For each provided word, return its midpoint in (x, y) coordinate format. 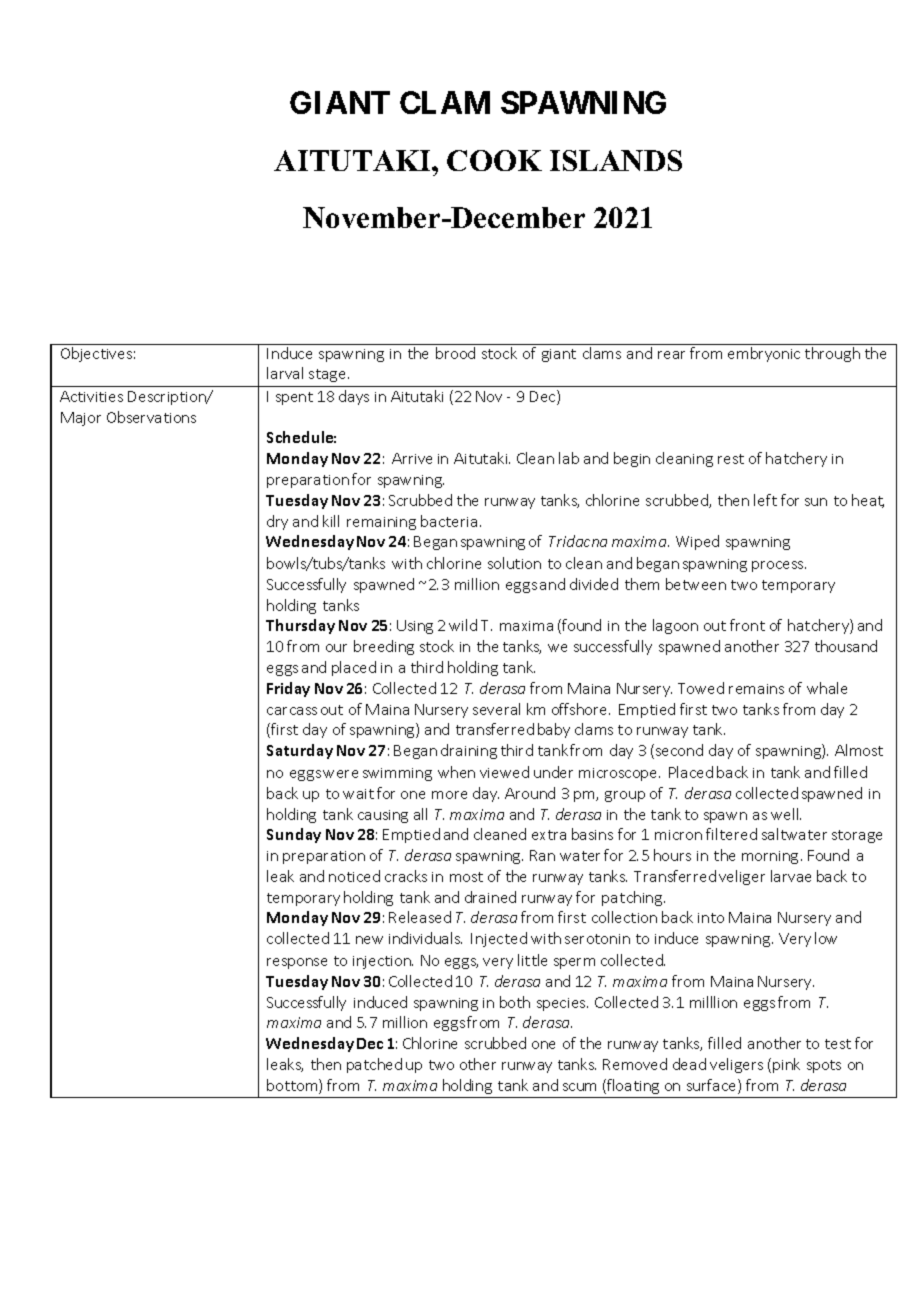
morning (770, 857)
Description (168, 398)
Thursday (300, 626)
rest (731, 459)
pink (786, 1065)
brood (455, 353)
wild (463, 625)
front (747, 625)
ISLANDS (616, 160)
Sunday (294, 835)
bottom (293, 1086)
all (420, 814)
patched (374, 1065)
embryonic (764, 354)
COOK (494, 160)
